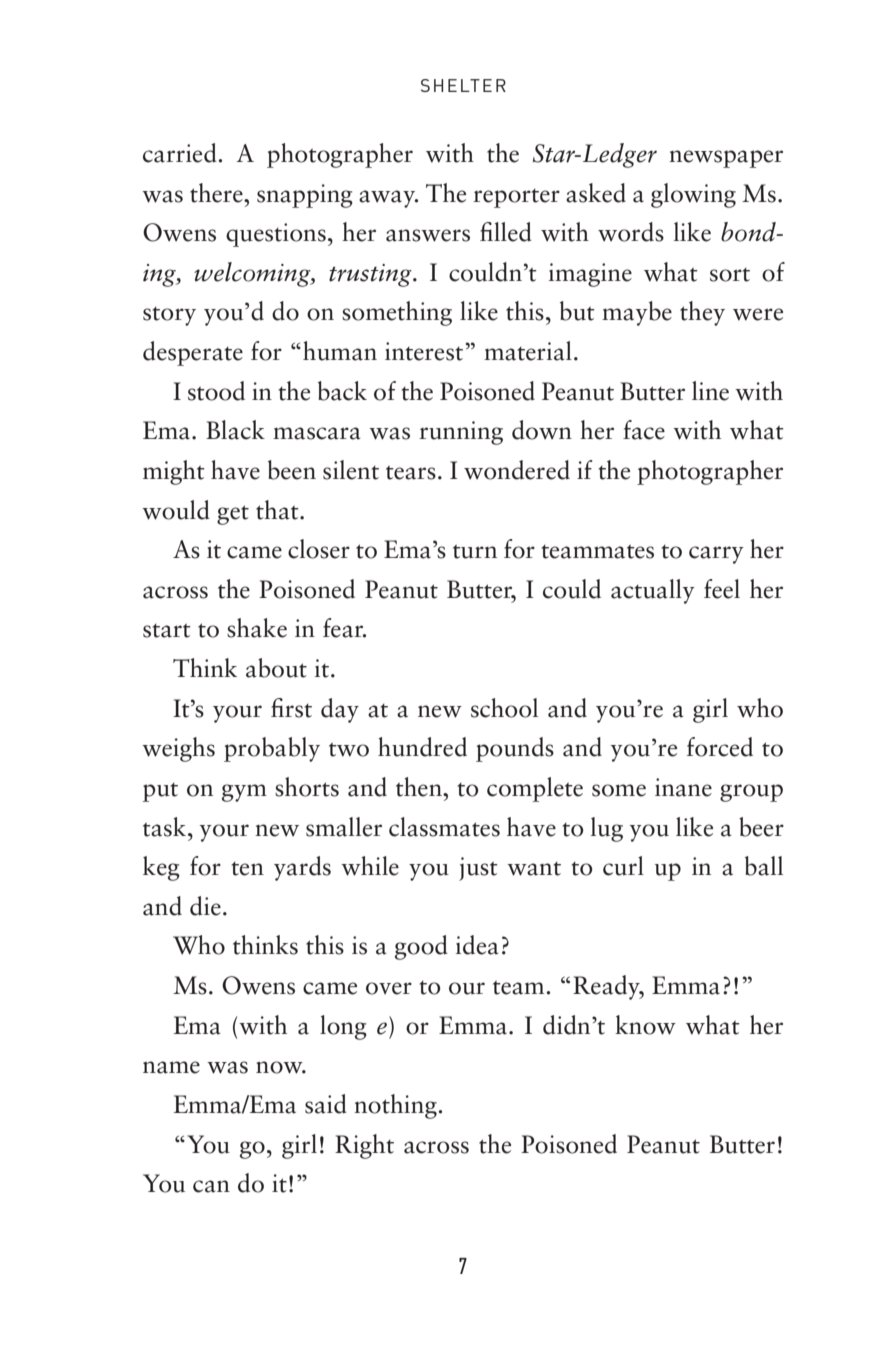 Image resolution: width=896 pixels, height=1345 pixels. I want to click on SHELTER, so click(463, 85).
